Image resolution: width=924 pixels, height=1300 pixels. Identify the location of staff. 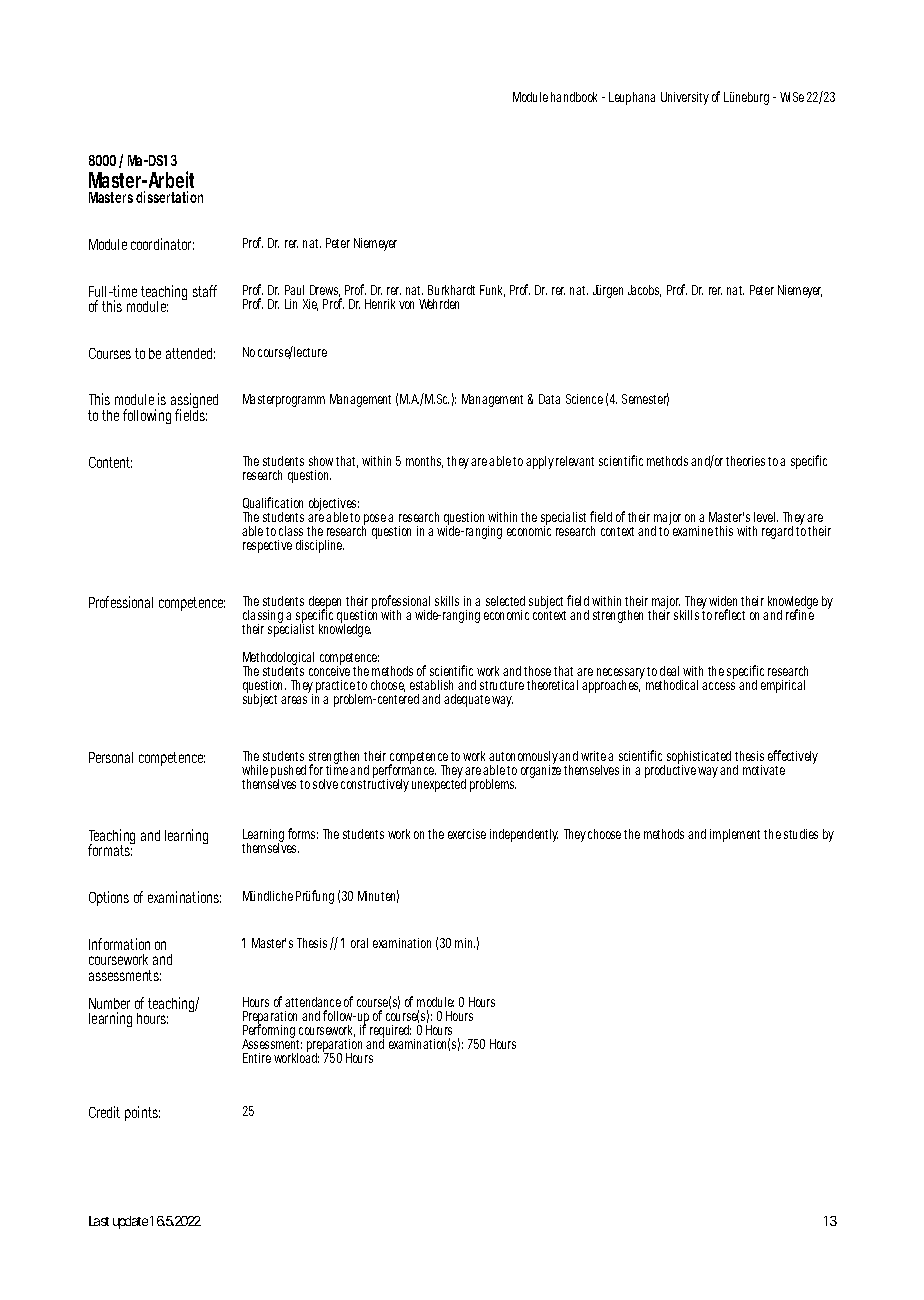
(205, 291).
